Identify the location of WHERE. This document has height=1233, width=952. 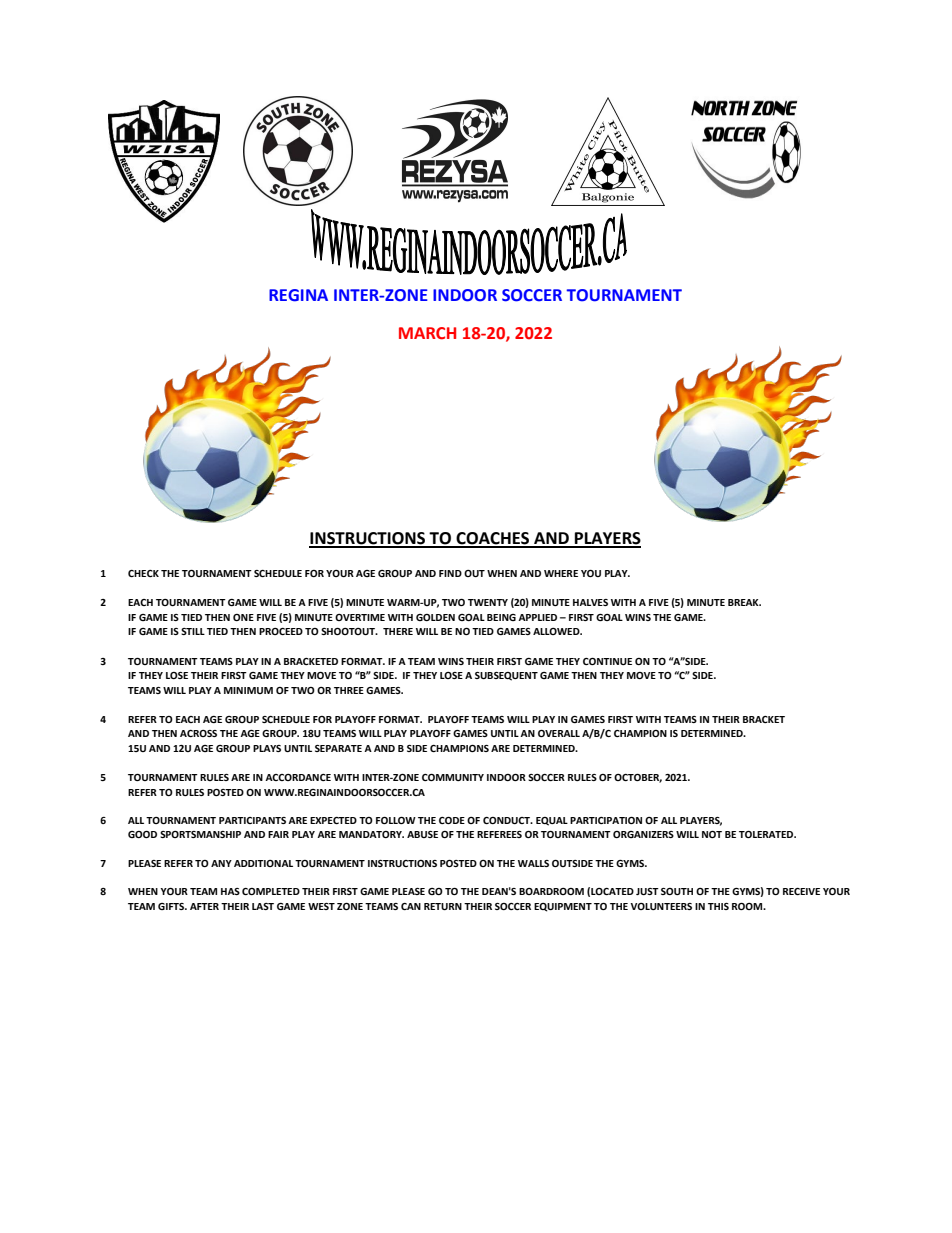
(561, 573).
